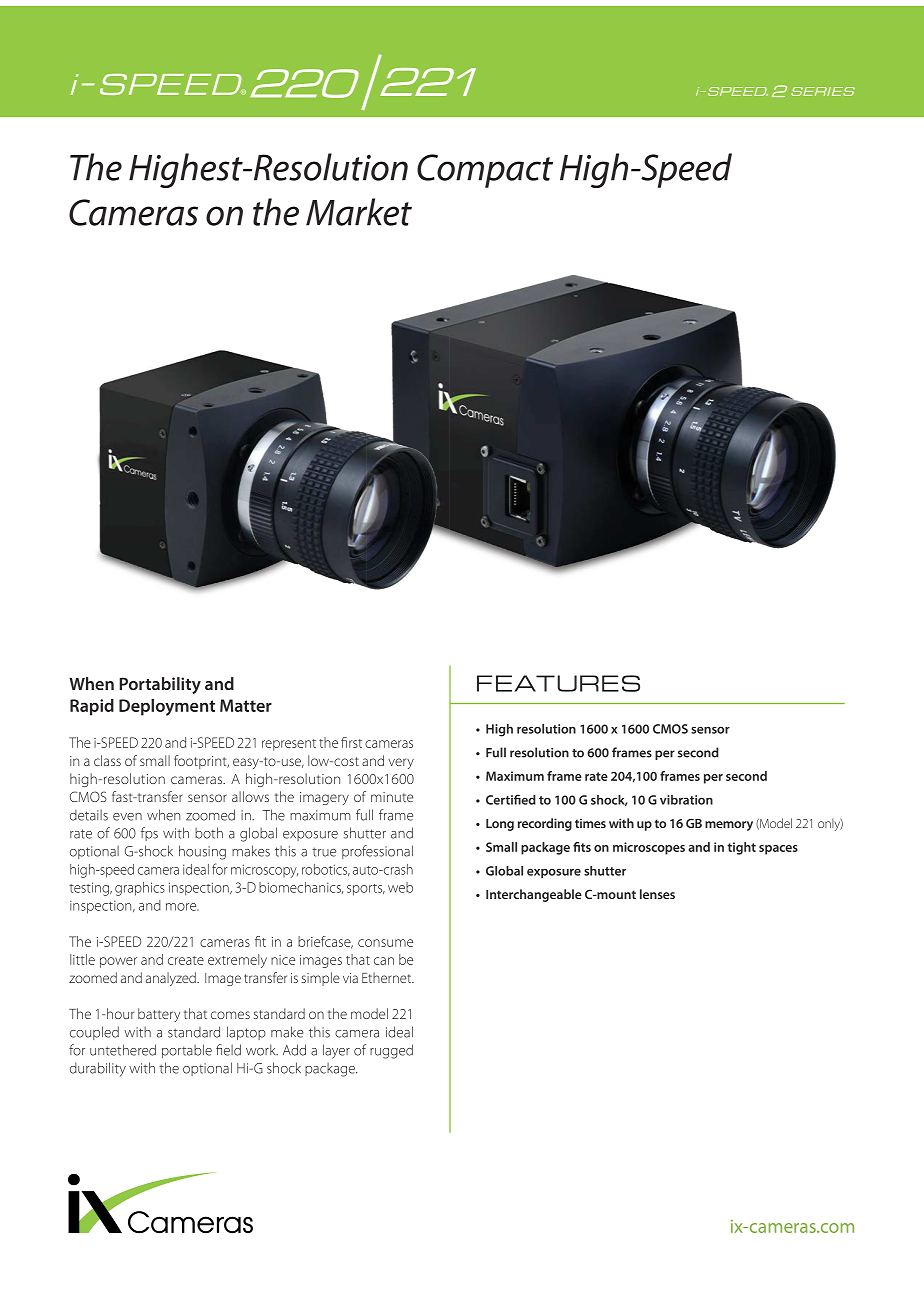  Describe the element at coordinates (657, 894) in the image. I see `lenses` at that location.
